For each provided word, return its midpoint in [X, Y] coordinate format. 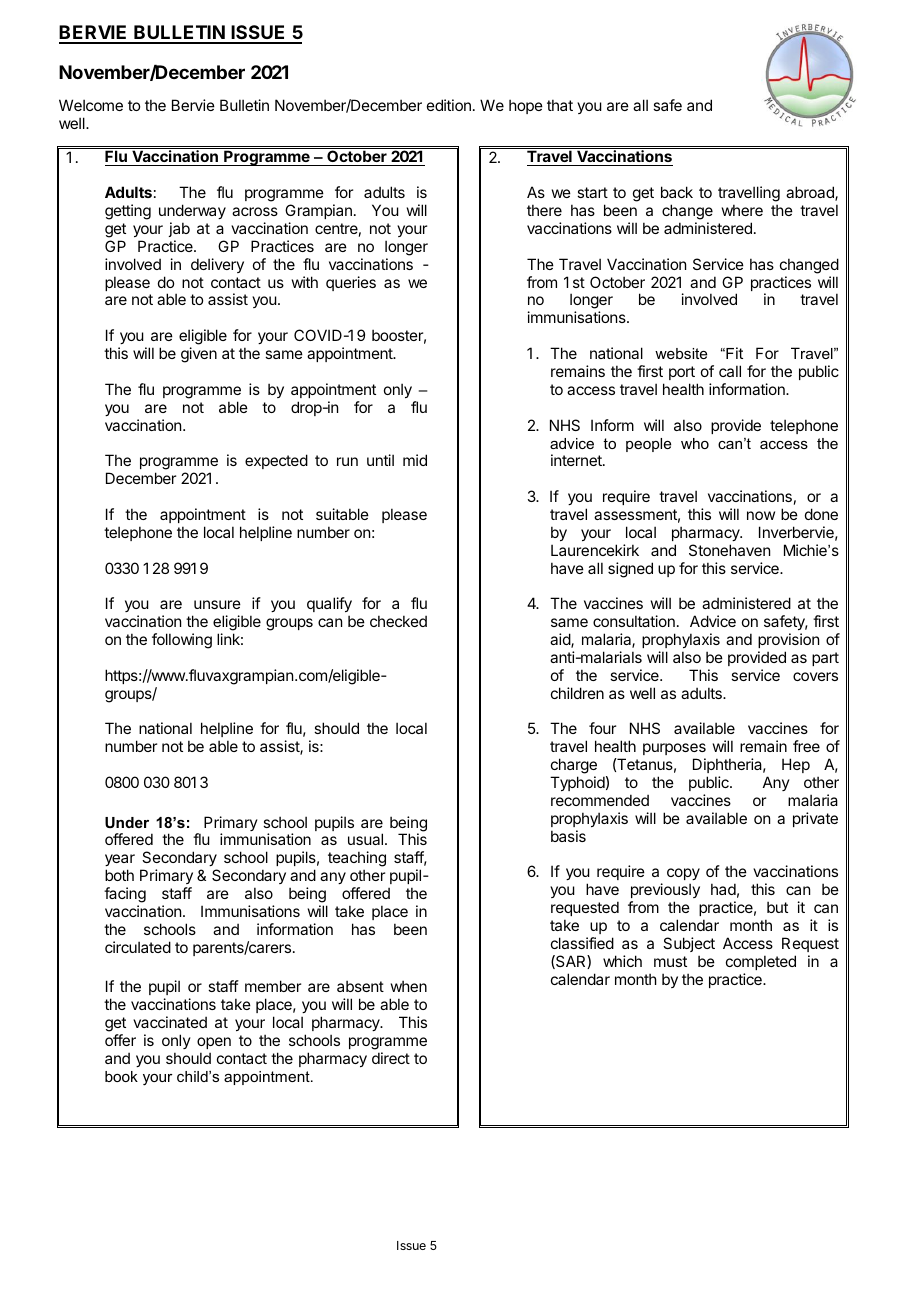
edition [449, 105]
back [677, 192]
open [214, 1043]
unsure [217, 604]
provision [788, 640]
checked [398, 621]
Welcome [91, 105]
